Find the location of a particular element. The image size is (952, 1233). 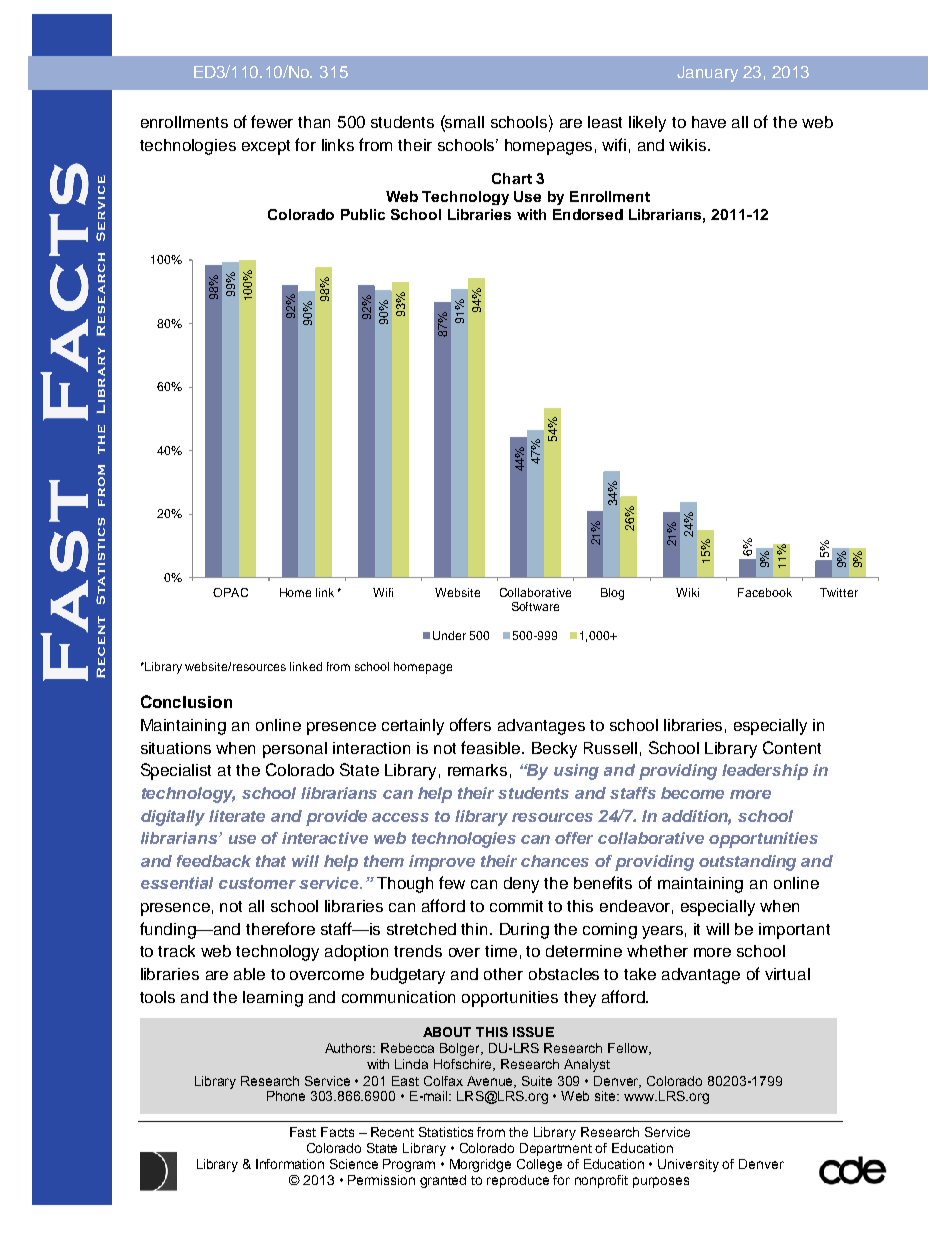

fewer is located at coordinates (272, 121).
